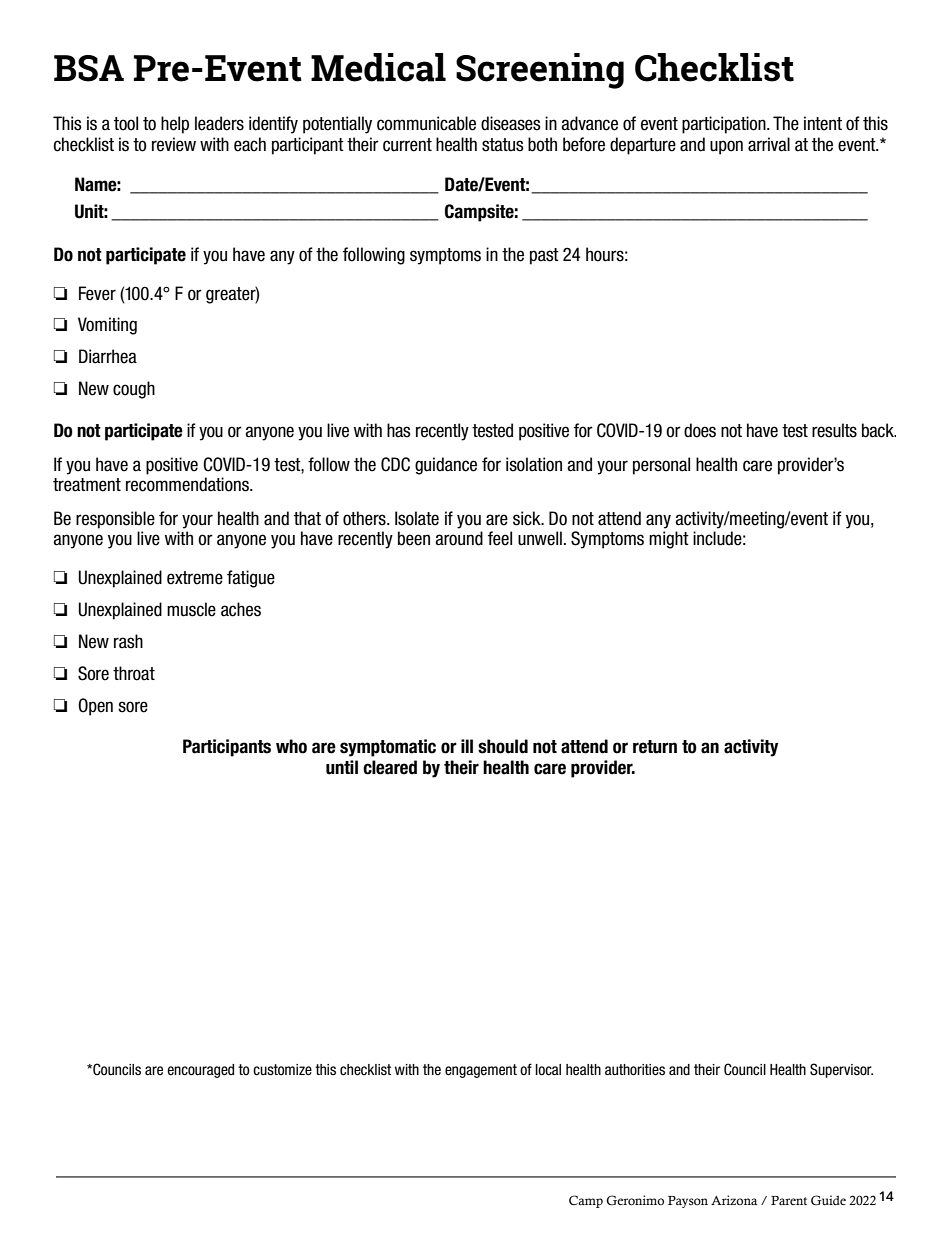  Describe the element at coordinates (789, 1200) in the screenshot. I see `Parent` at that location.
